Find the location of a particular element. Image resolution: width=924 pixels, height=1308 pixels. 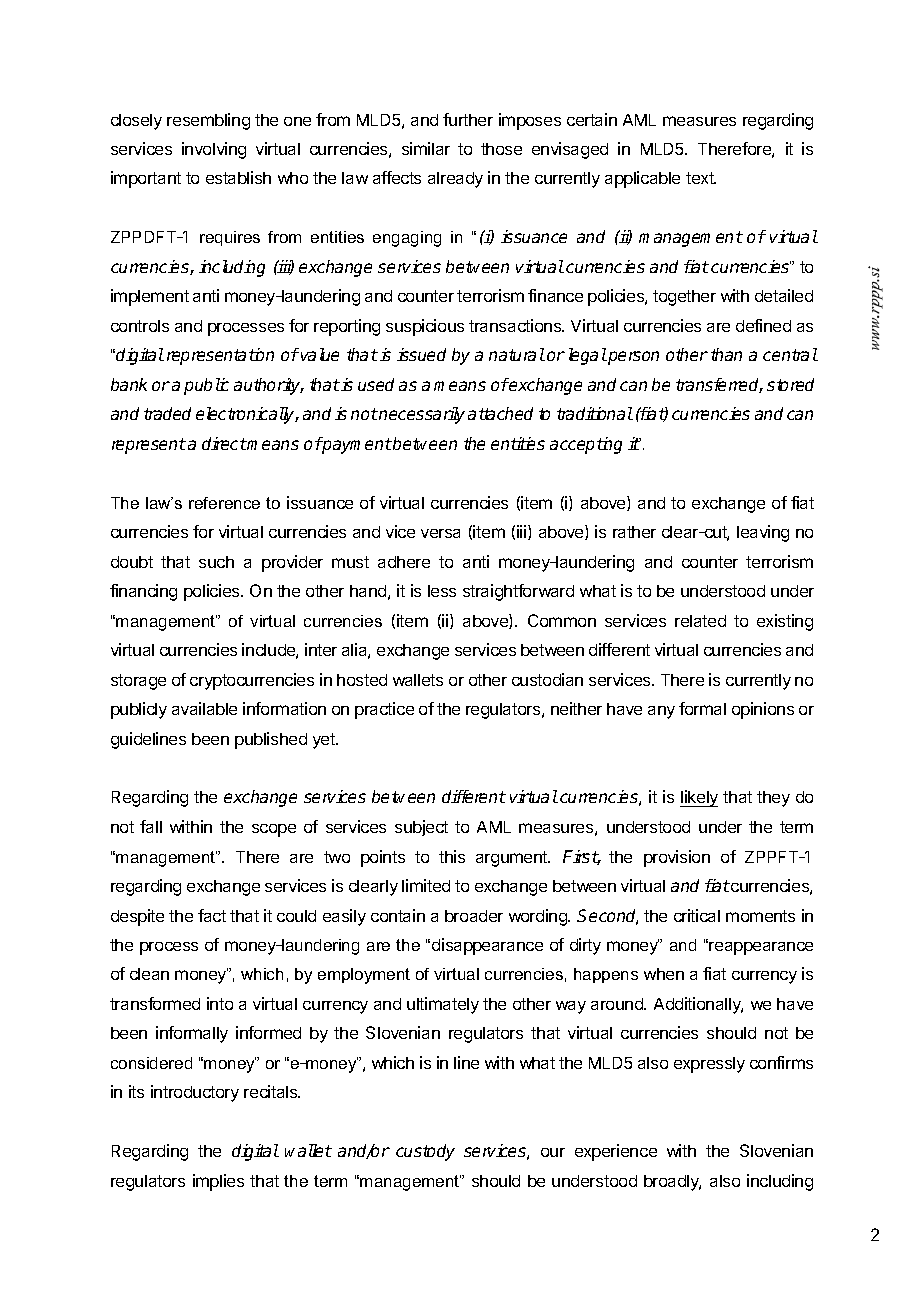

leaving is located at coordinates (763, 533).
